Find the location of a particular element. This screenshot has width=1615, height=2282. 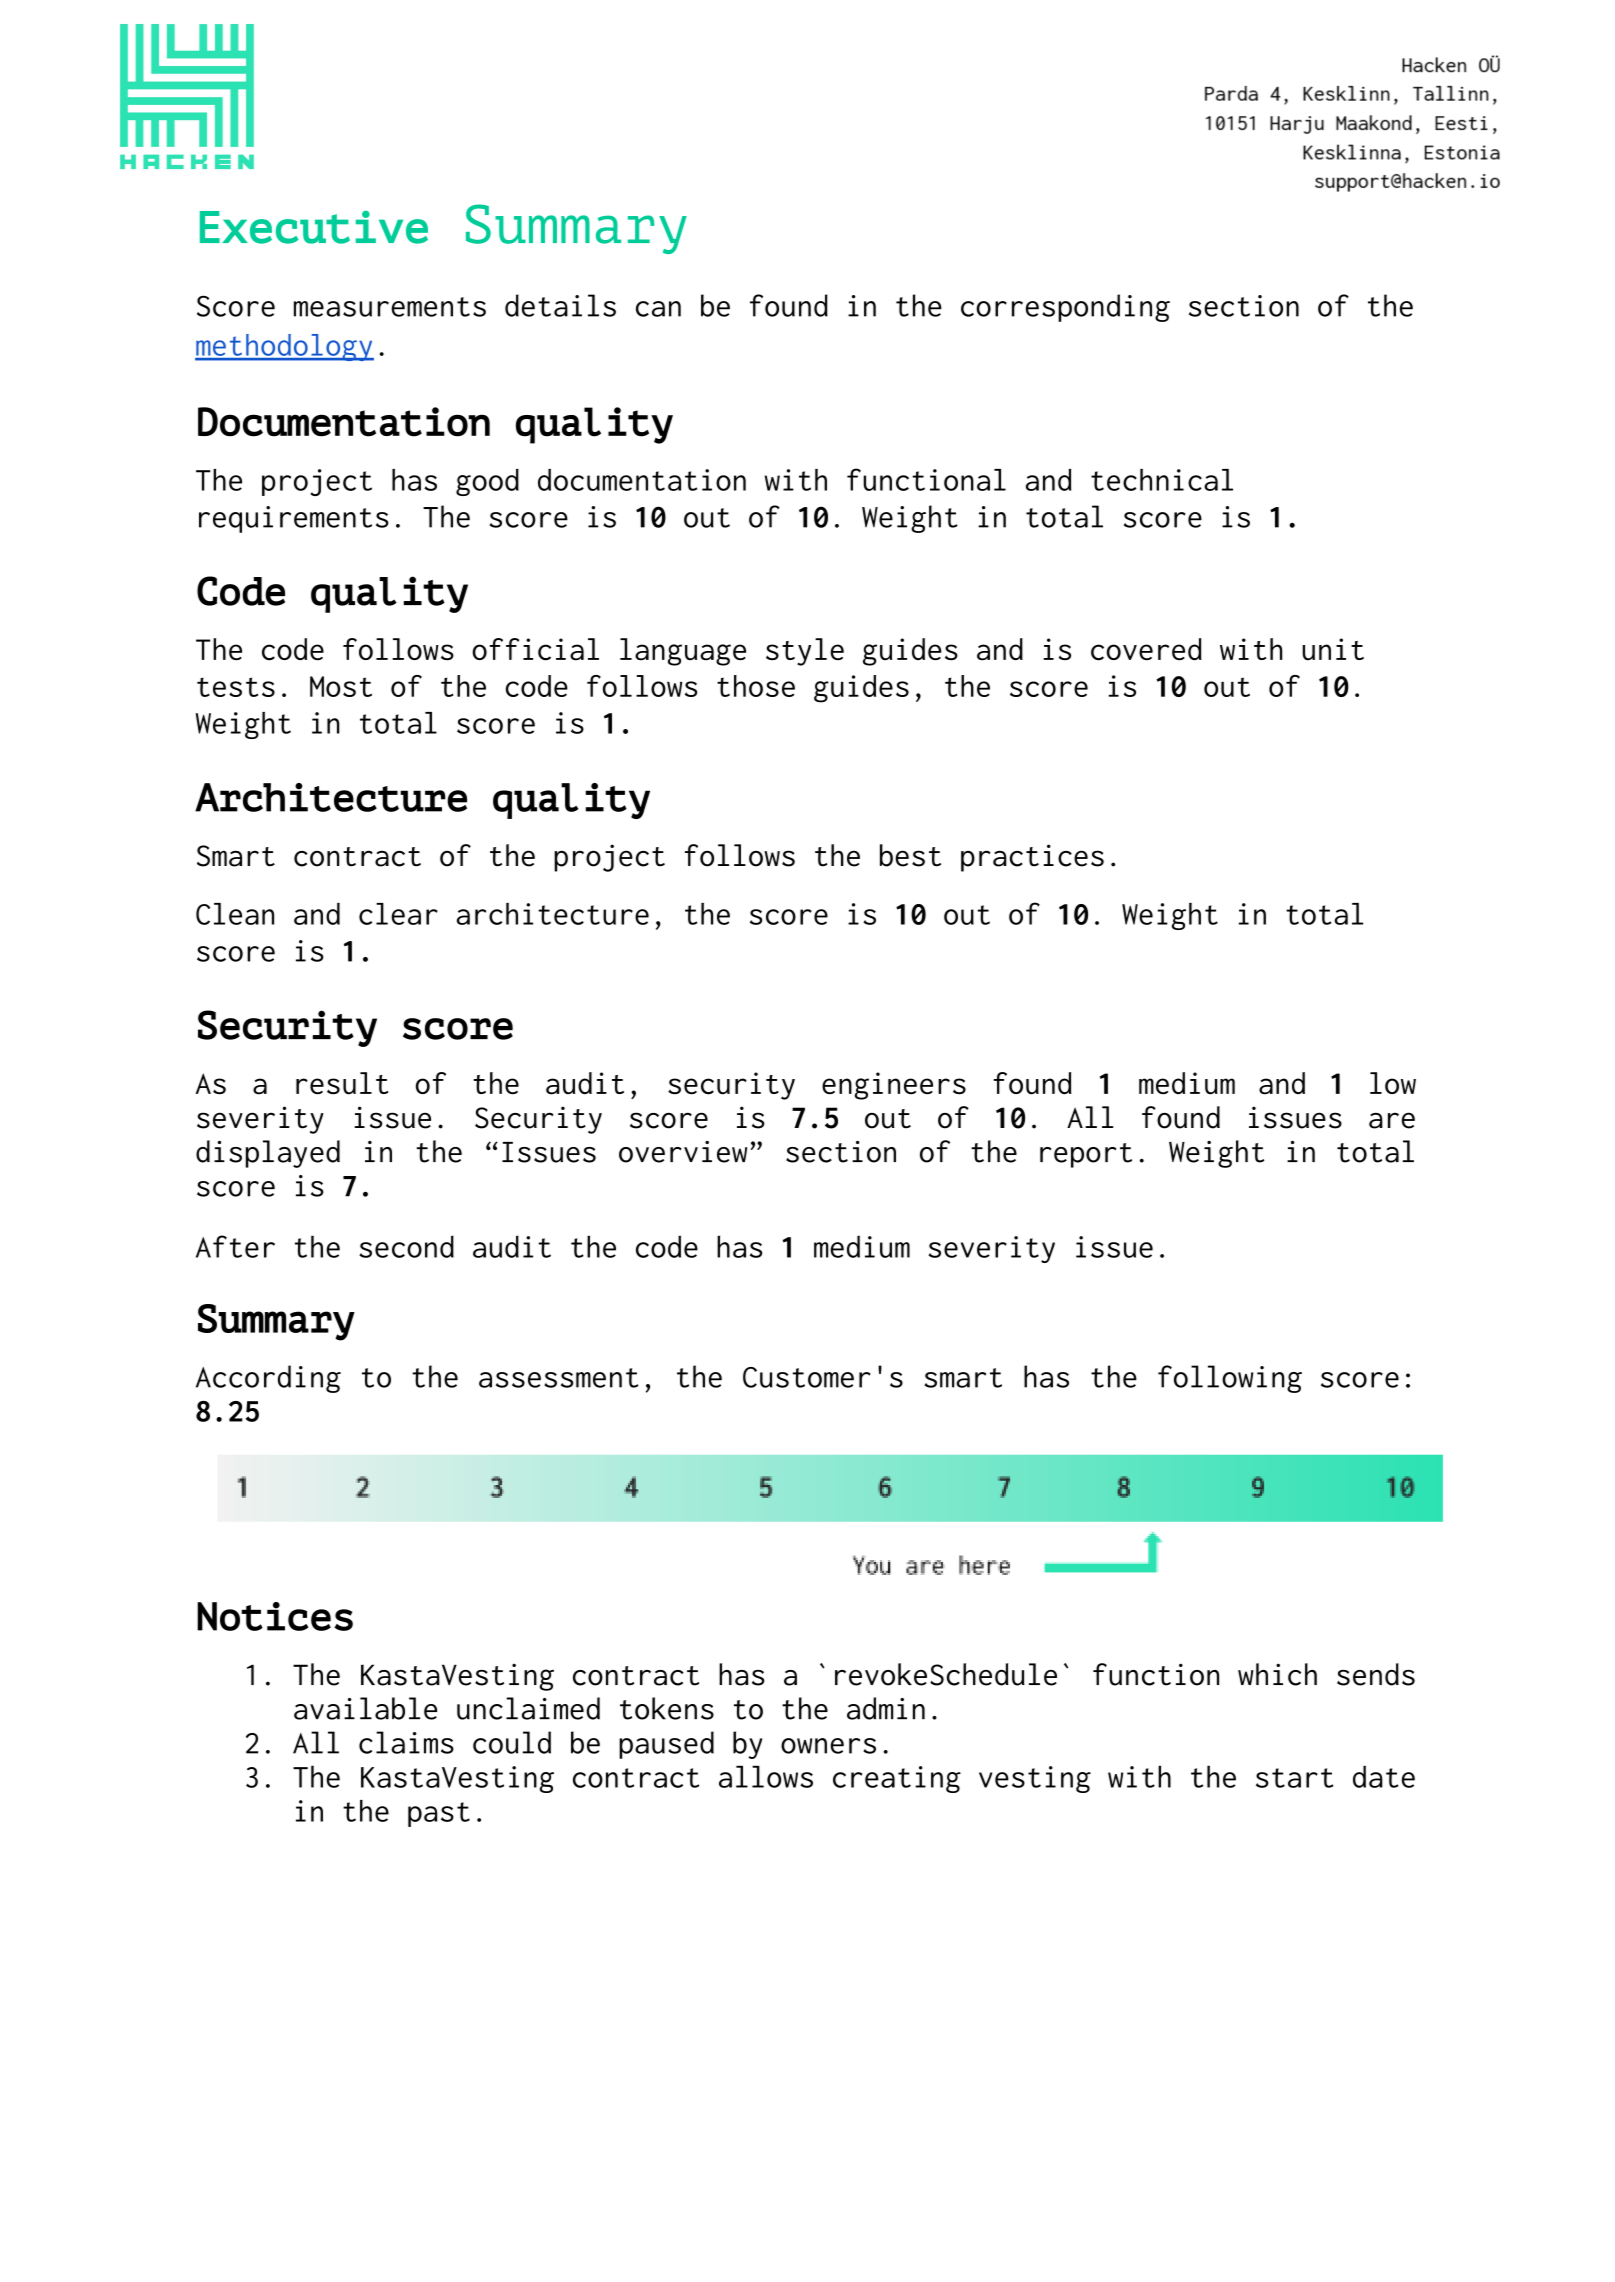

following is located at coordinates (1230, 1379).
